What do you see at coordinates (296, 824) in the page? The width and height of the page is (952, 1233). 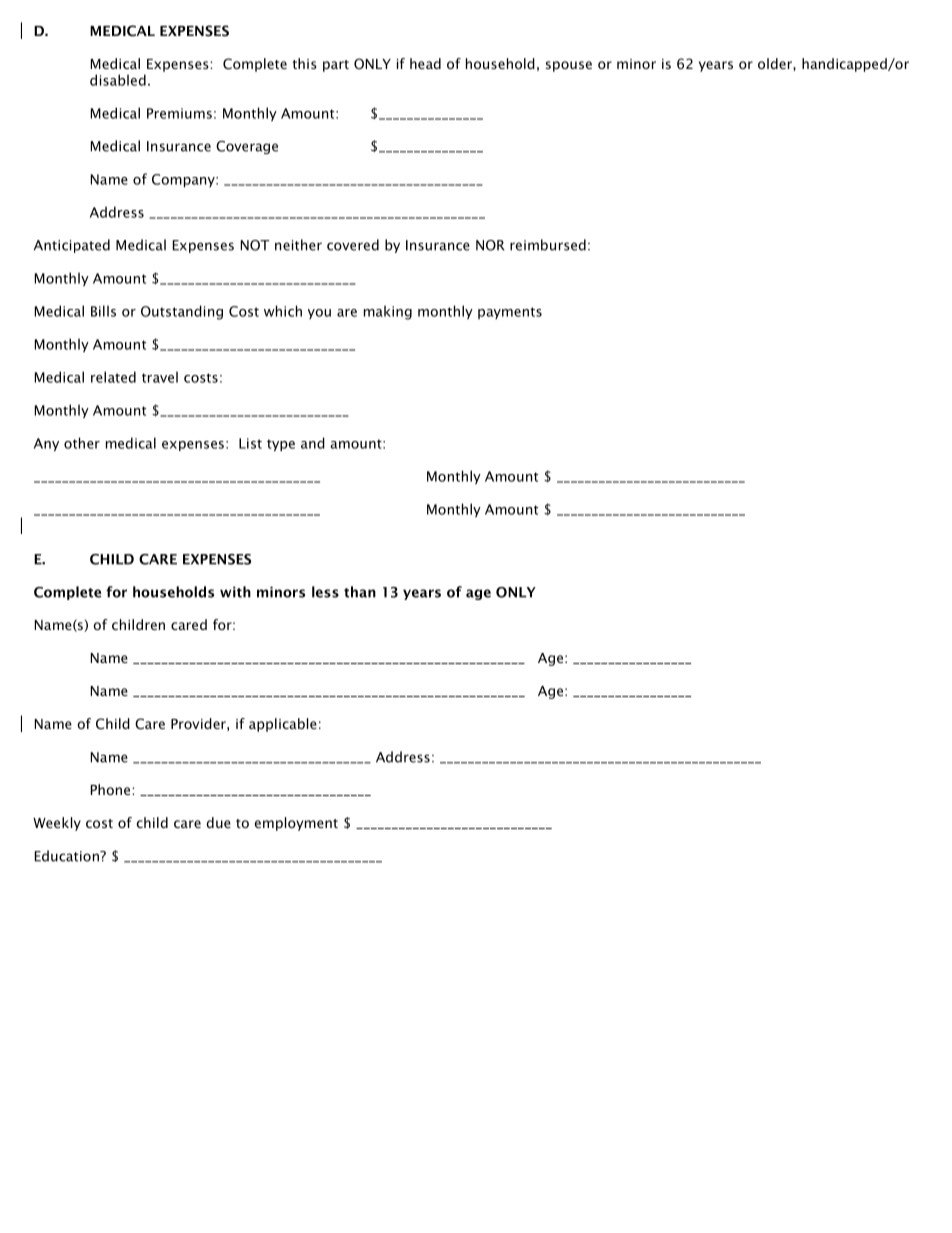 I see `employment` at bounding box center [296, 824].
